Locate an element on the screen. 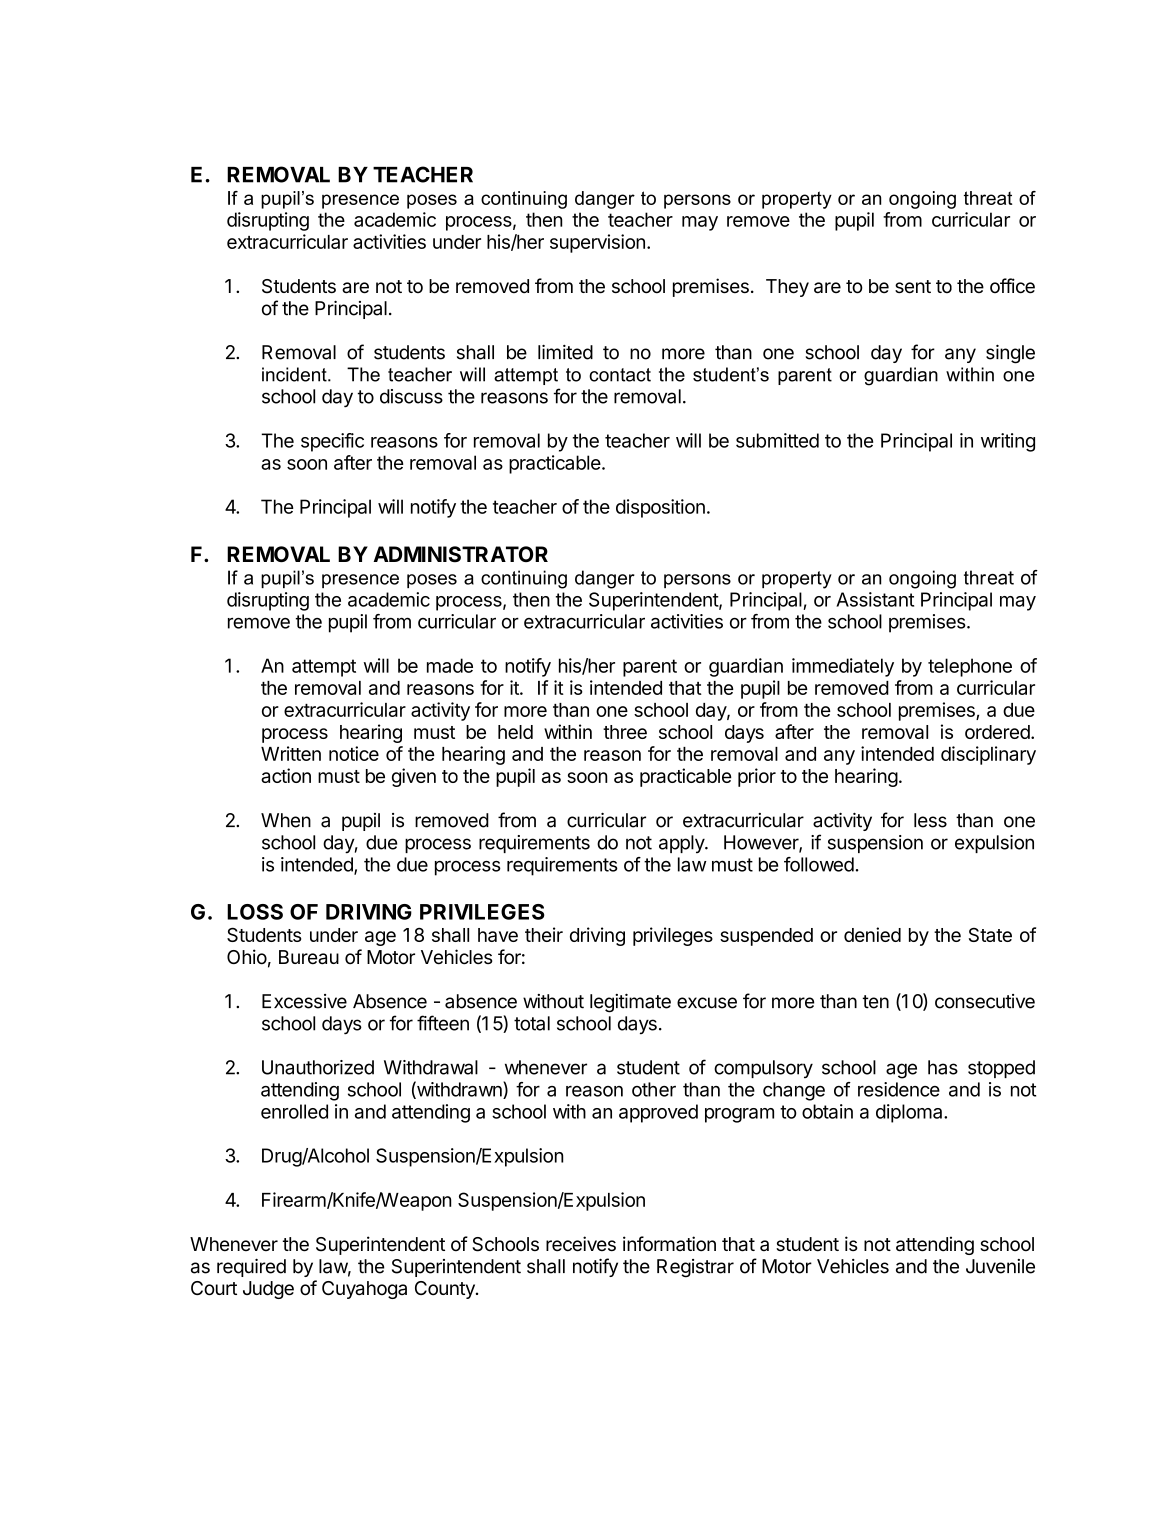  supervision is located at coordinates (597, 243).
